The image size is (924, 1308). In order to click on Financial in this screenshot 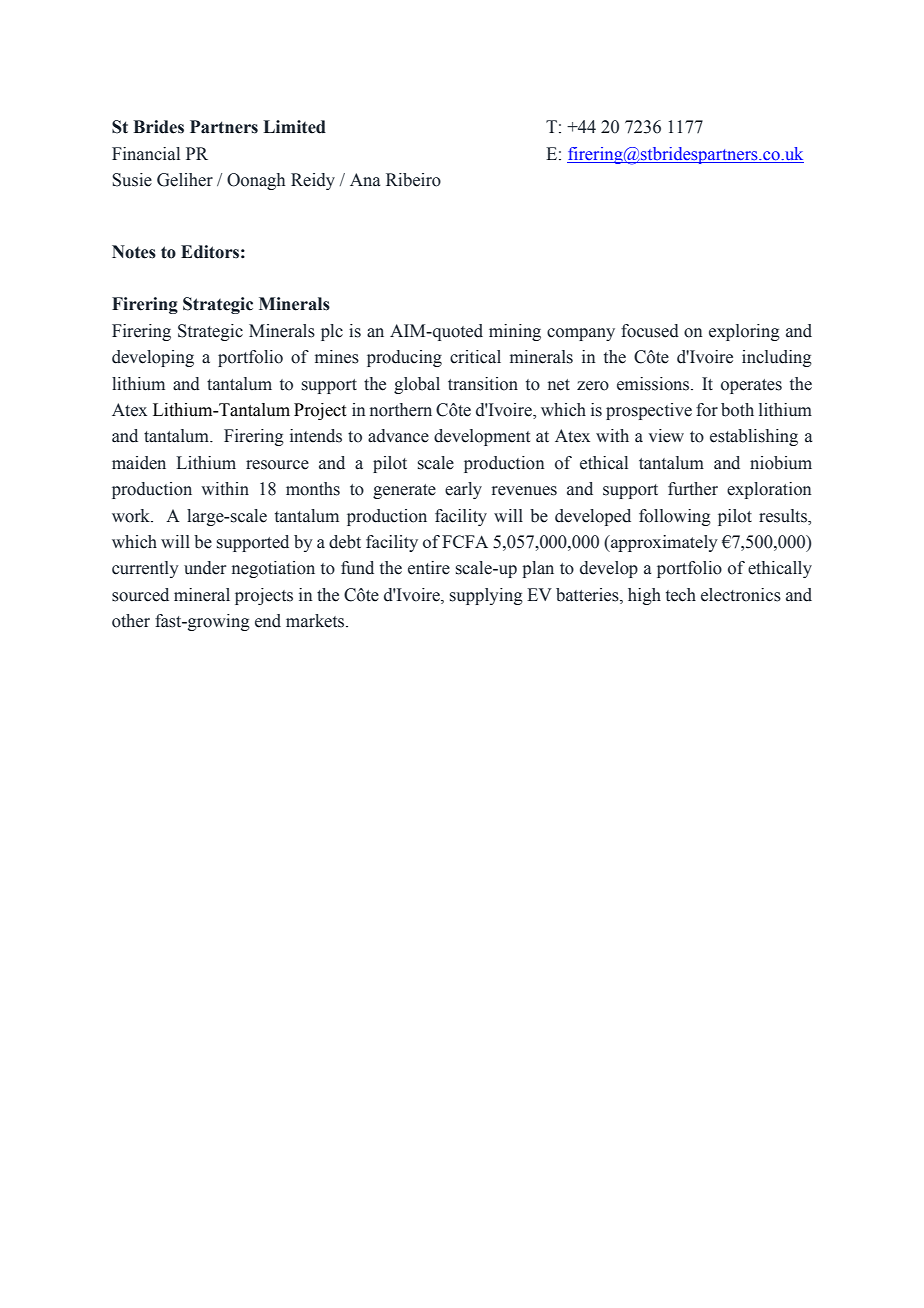, I will do `click(146, 154)`.
